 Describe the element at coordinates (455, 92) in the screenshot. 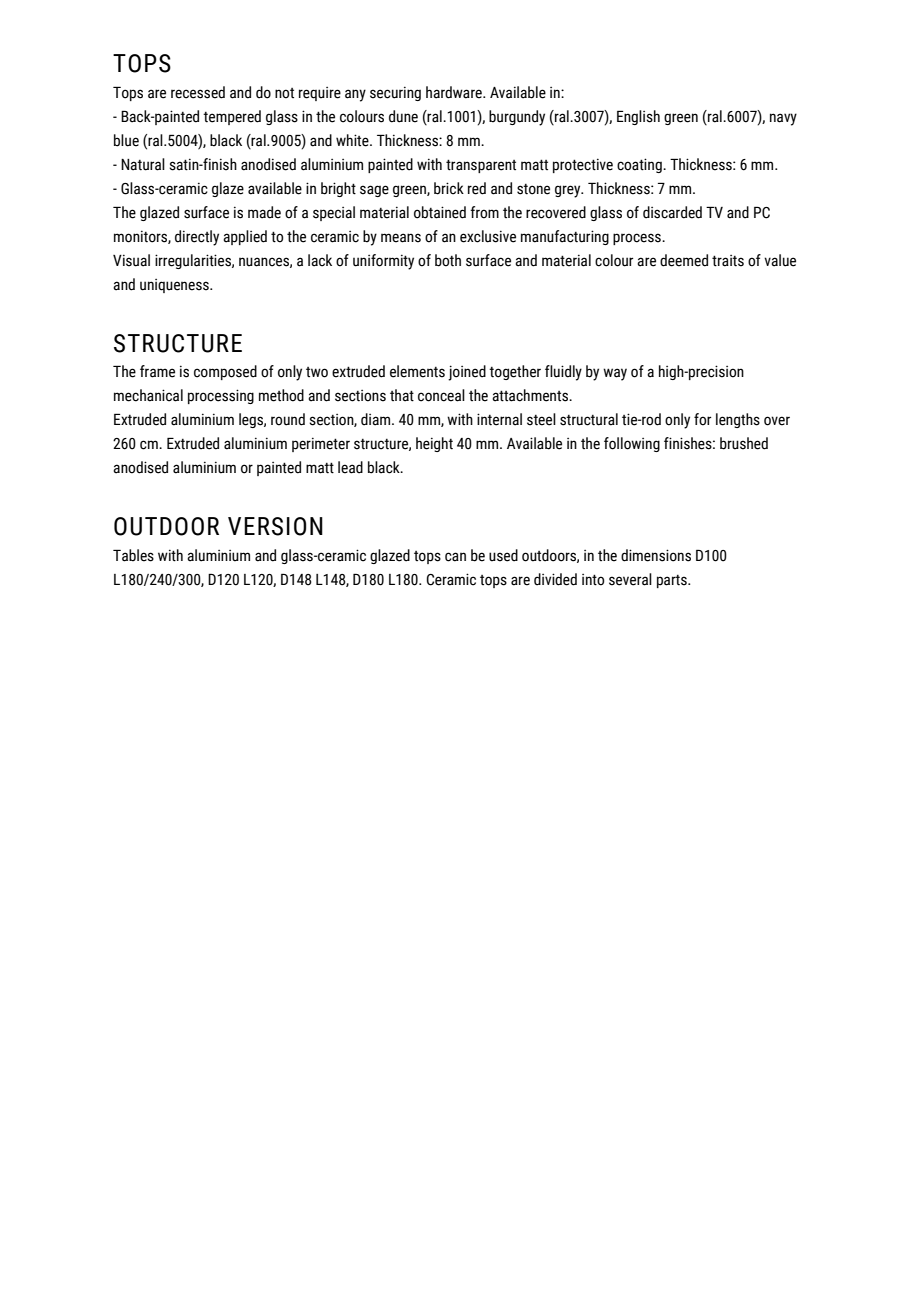

I see `hardware` at that location.
